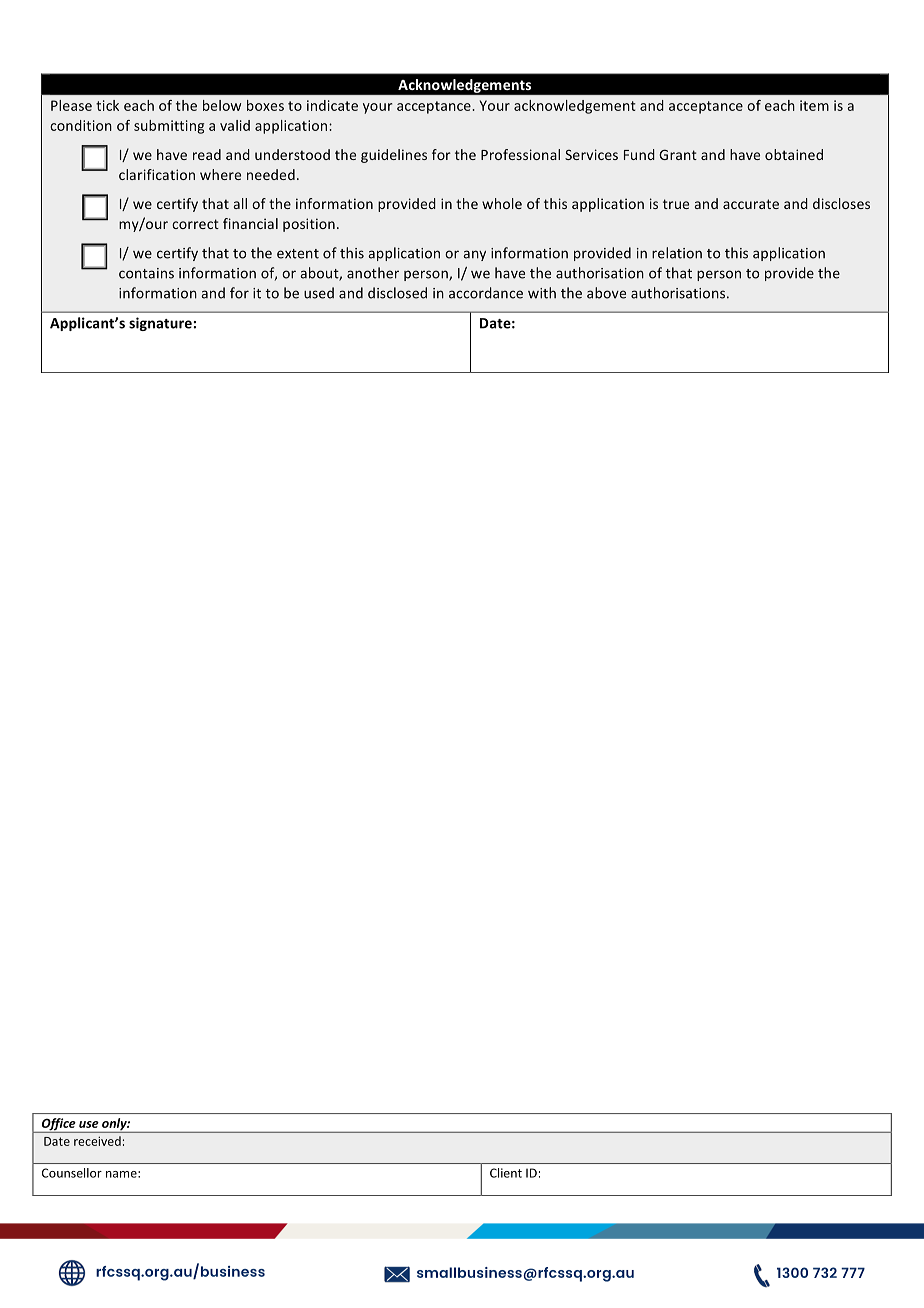 The height and width of the page is (1308, 924). What do you see at coordinates (794, 154) in the page?
I see `obtained` at bounding box center [794, 154].
